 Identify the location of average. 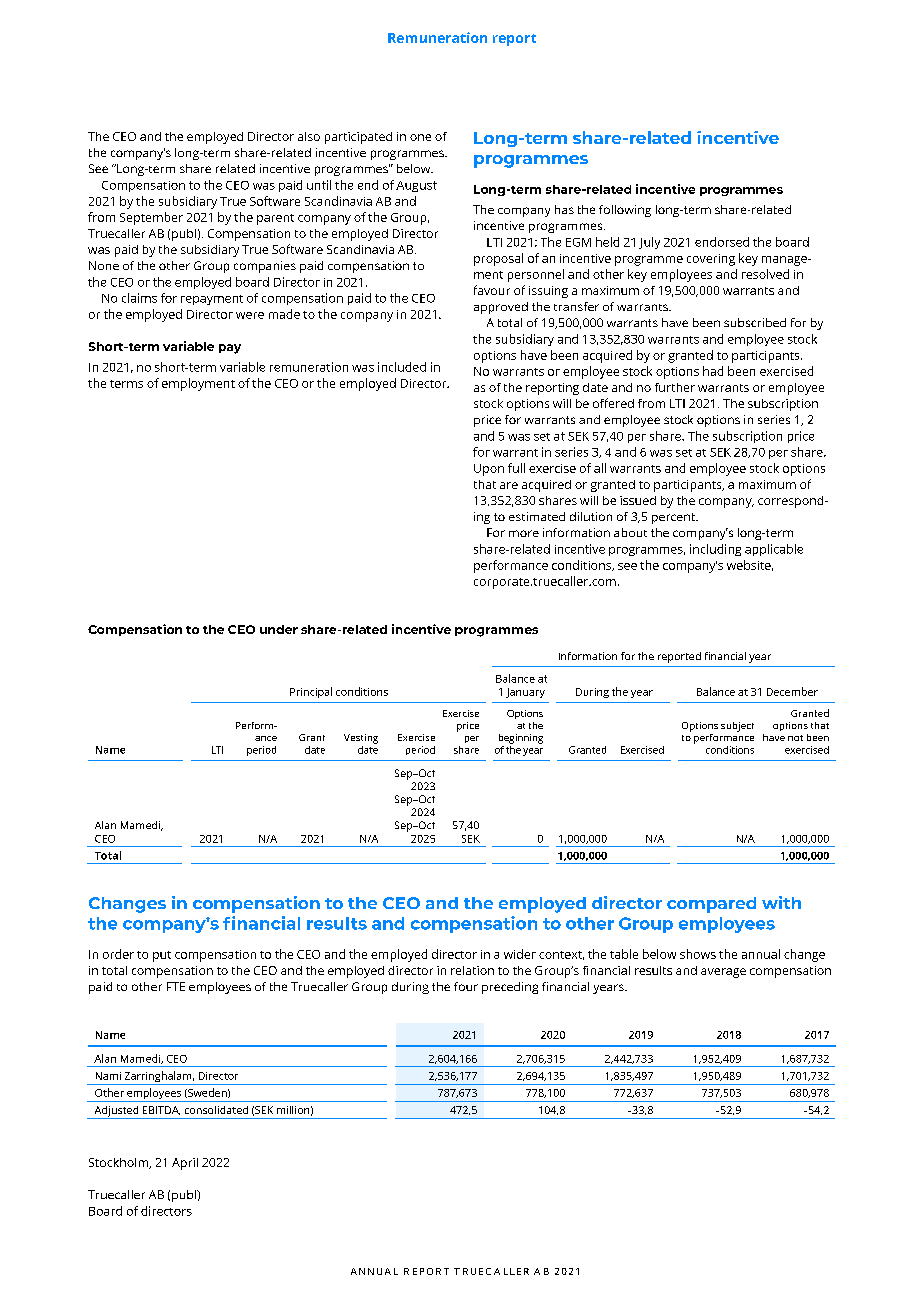
(723, 973).
